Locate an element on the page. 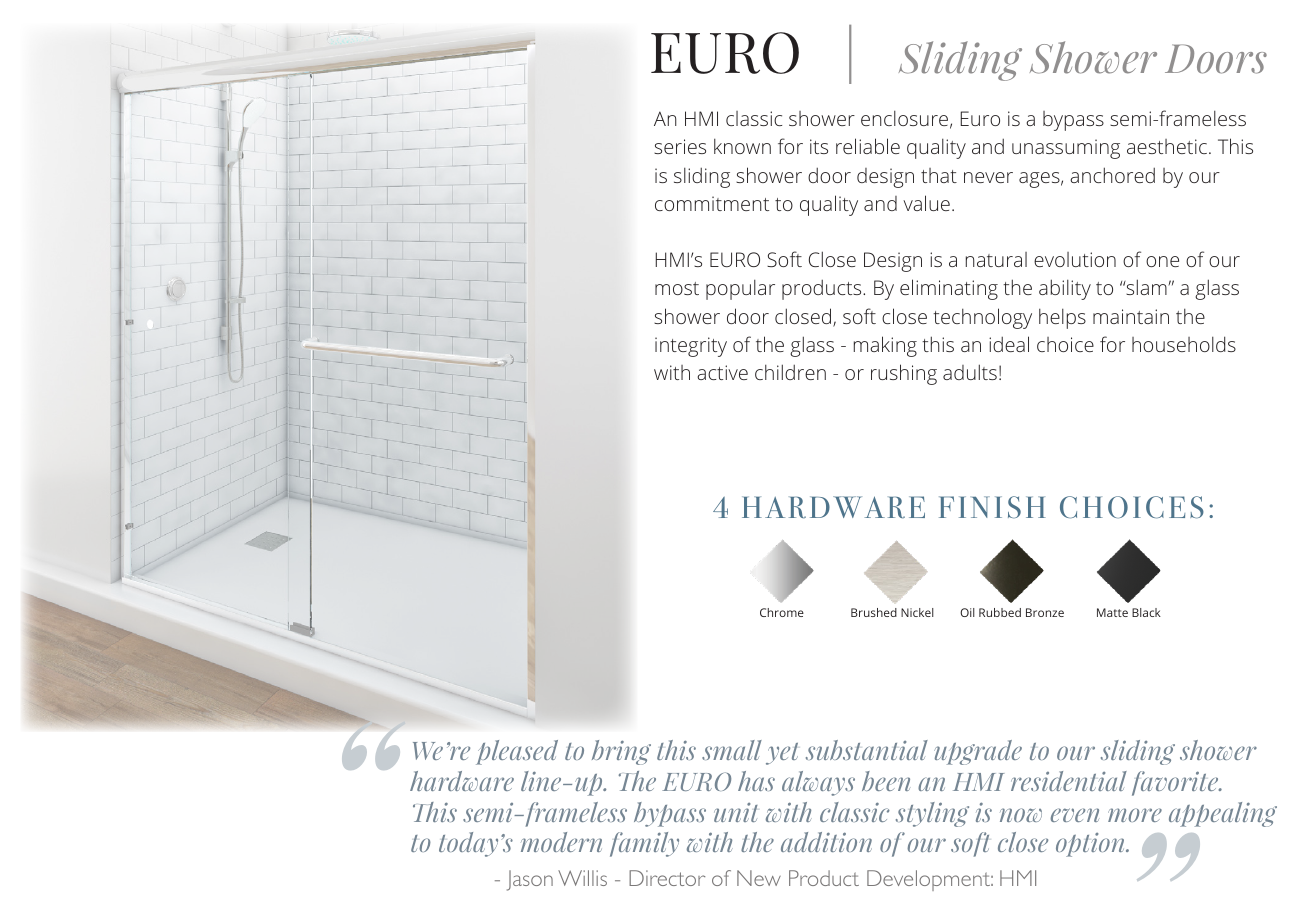  households is located at coordinates (1184, 344).
